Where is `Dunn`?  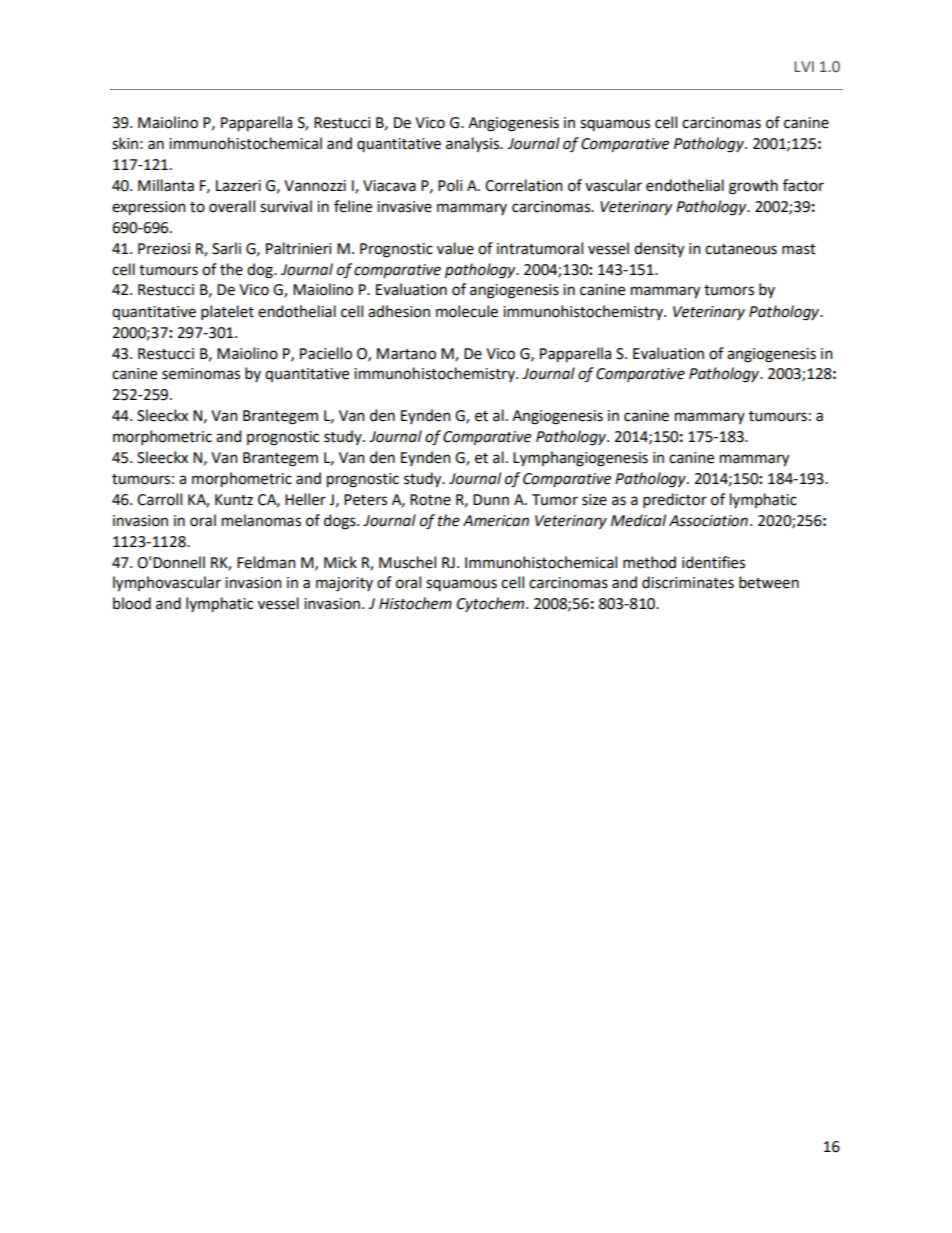 Dunn is located at coordinates (491, 500).
